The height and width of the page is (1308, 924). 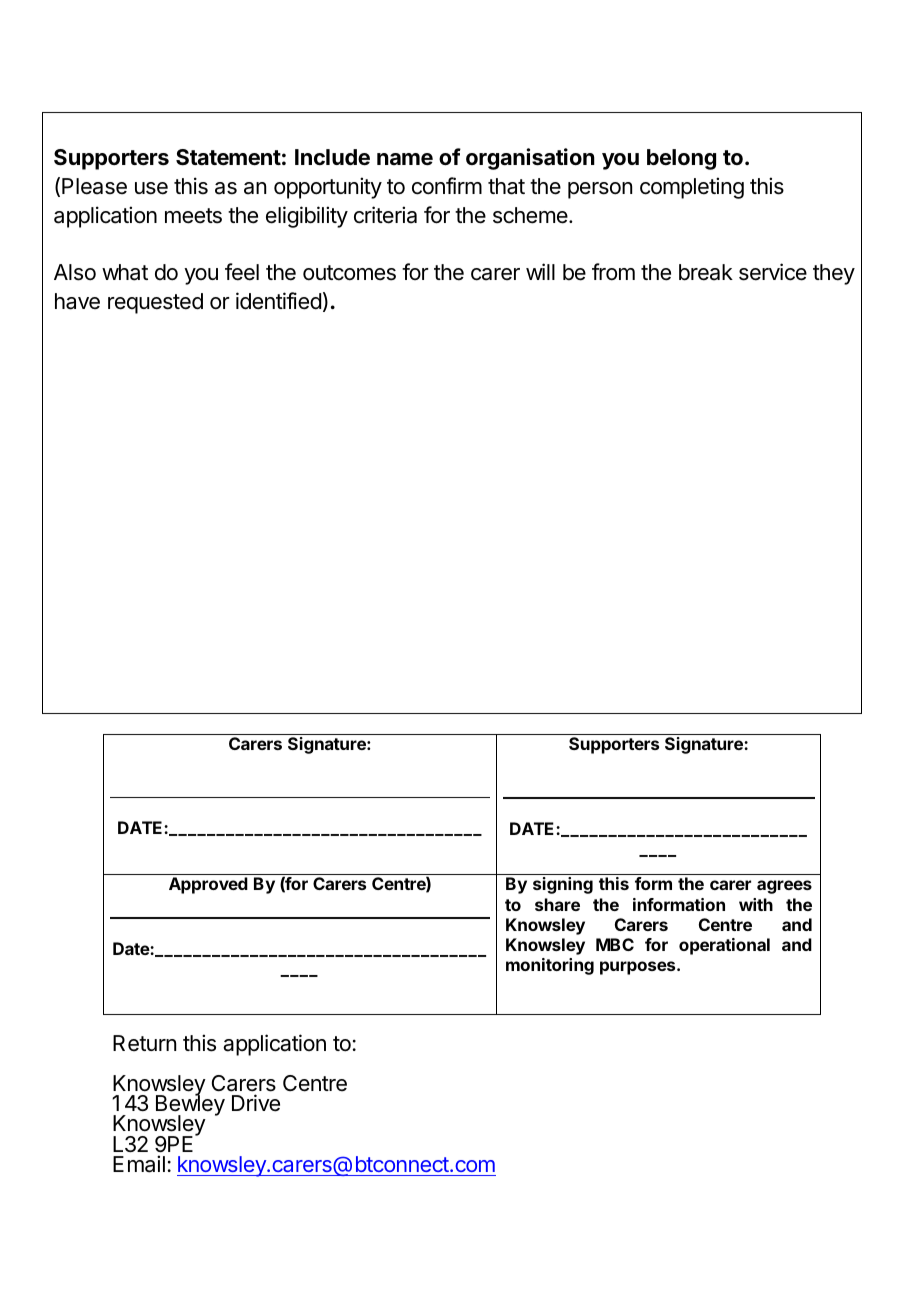 What do you see at coordinates (557, 904) in the page?
I see `share` at bounding box center [557, 904].
